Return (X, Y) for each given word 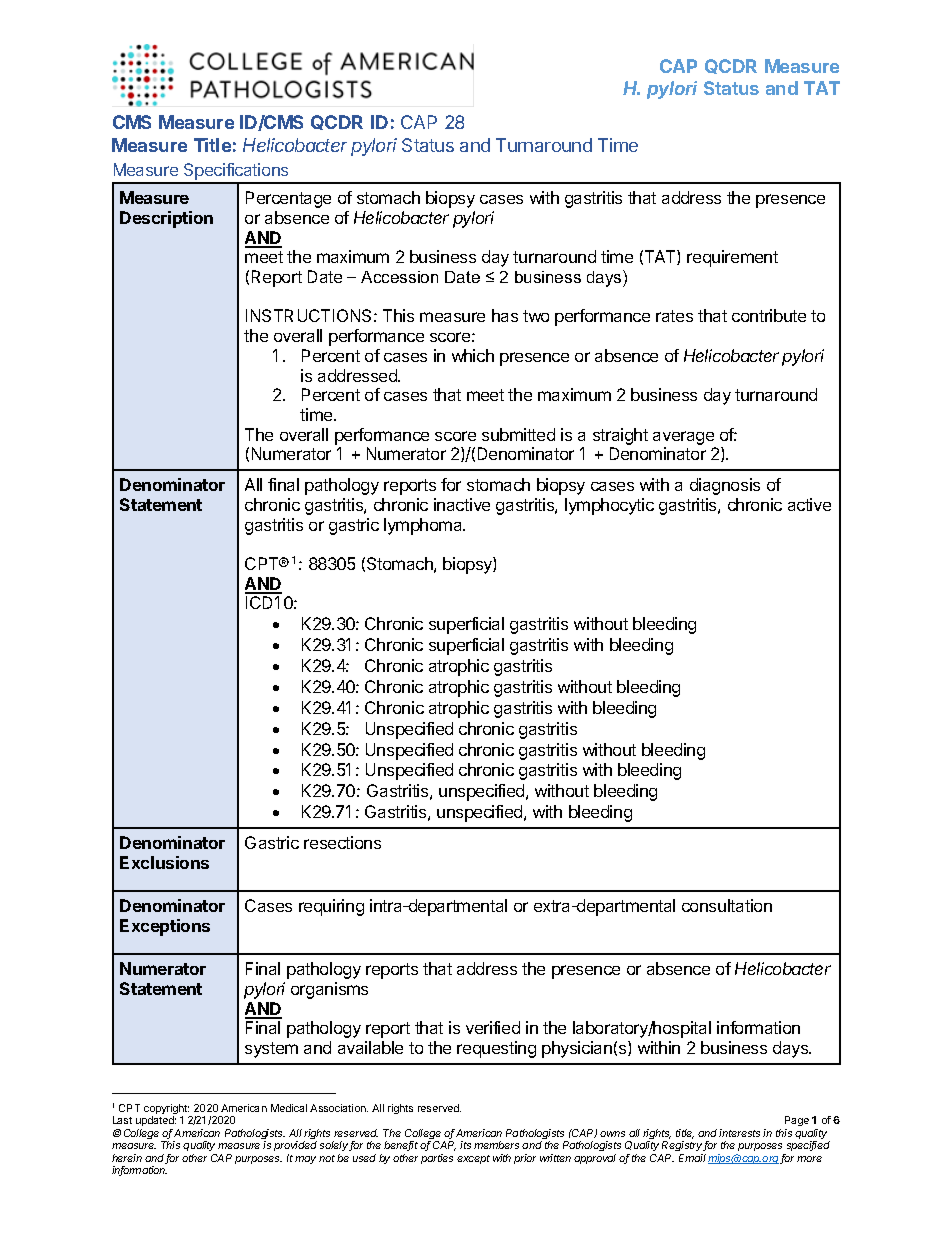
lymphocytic (609, 506)
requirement (732, 258)
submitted (518, 434)
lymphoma (424, 526)
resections (342, 842)
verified (493, 1027)
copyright (167, 1110)
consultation (727, 905)
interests (739, 1133)
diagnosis (725, 486)
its (465, 1145)
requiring (331, 907)
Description (166, 219)
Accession (399, 277)
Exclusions (164, 862)
